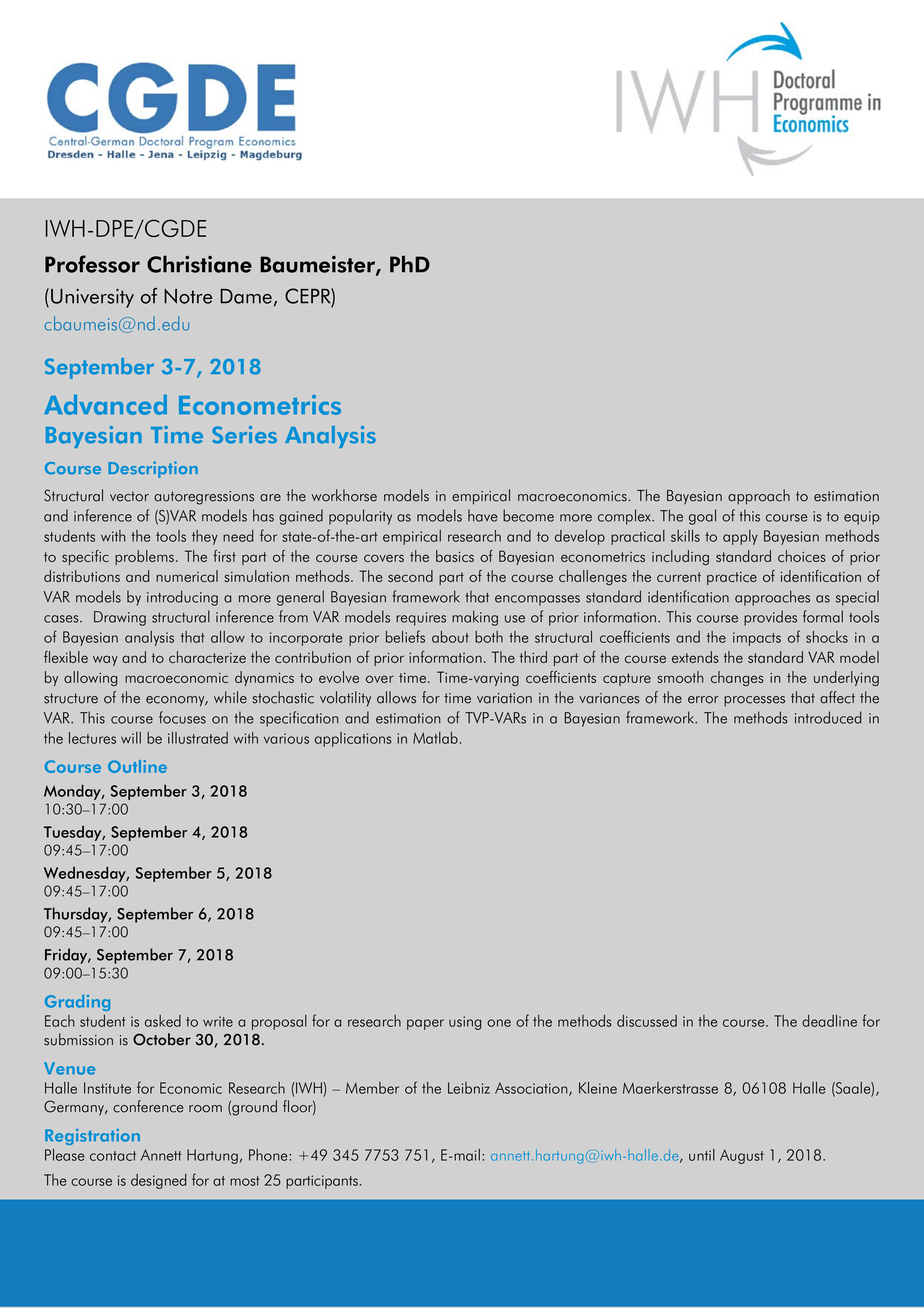  I want to click on focuses, so click(182, 717).
